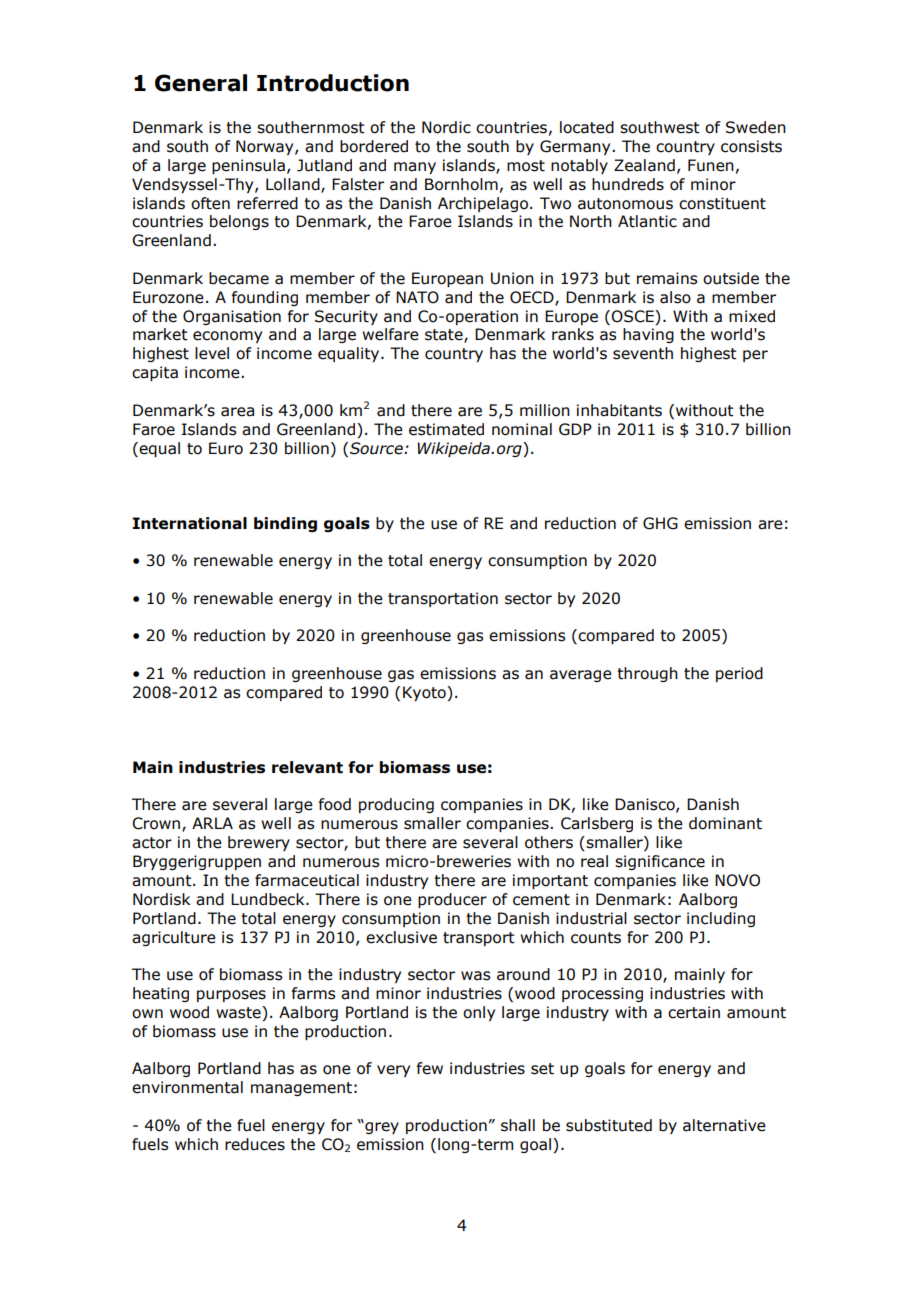 This screenshot has height=1308, width=924. Describe the element at coordinates (430, 1068) in the screenshot. I see `few` at that location.
